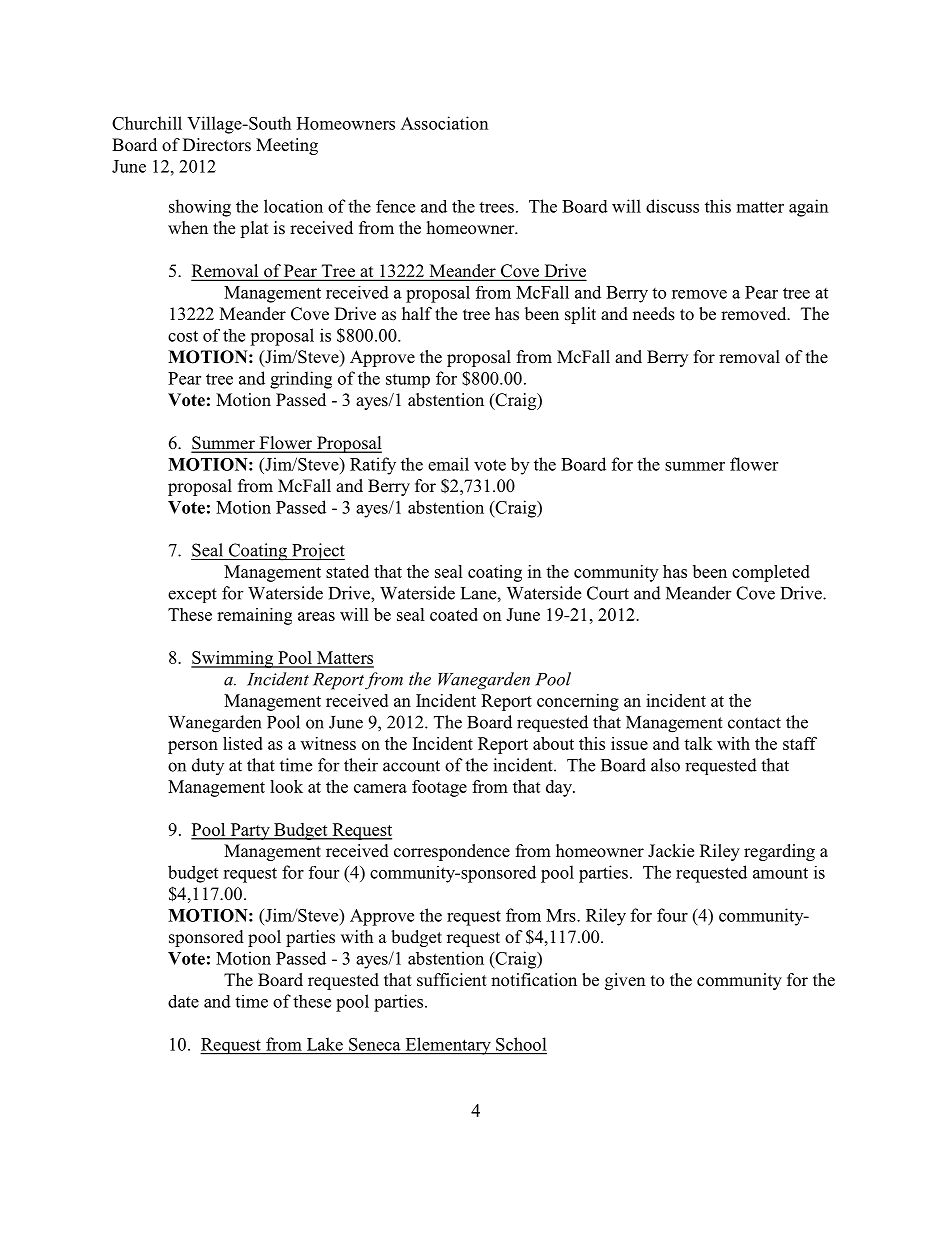  What do you see at coordinates (448, 1046) in the screenshot?
I see `Elementary` at bounding box center [448, 1046].
